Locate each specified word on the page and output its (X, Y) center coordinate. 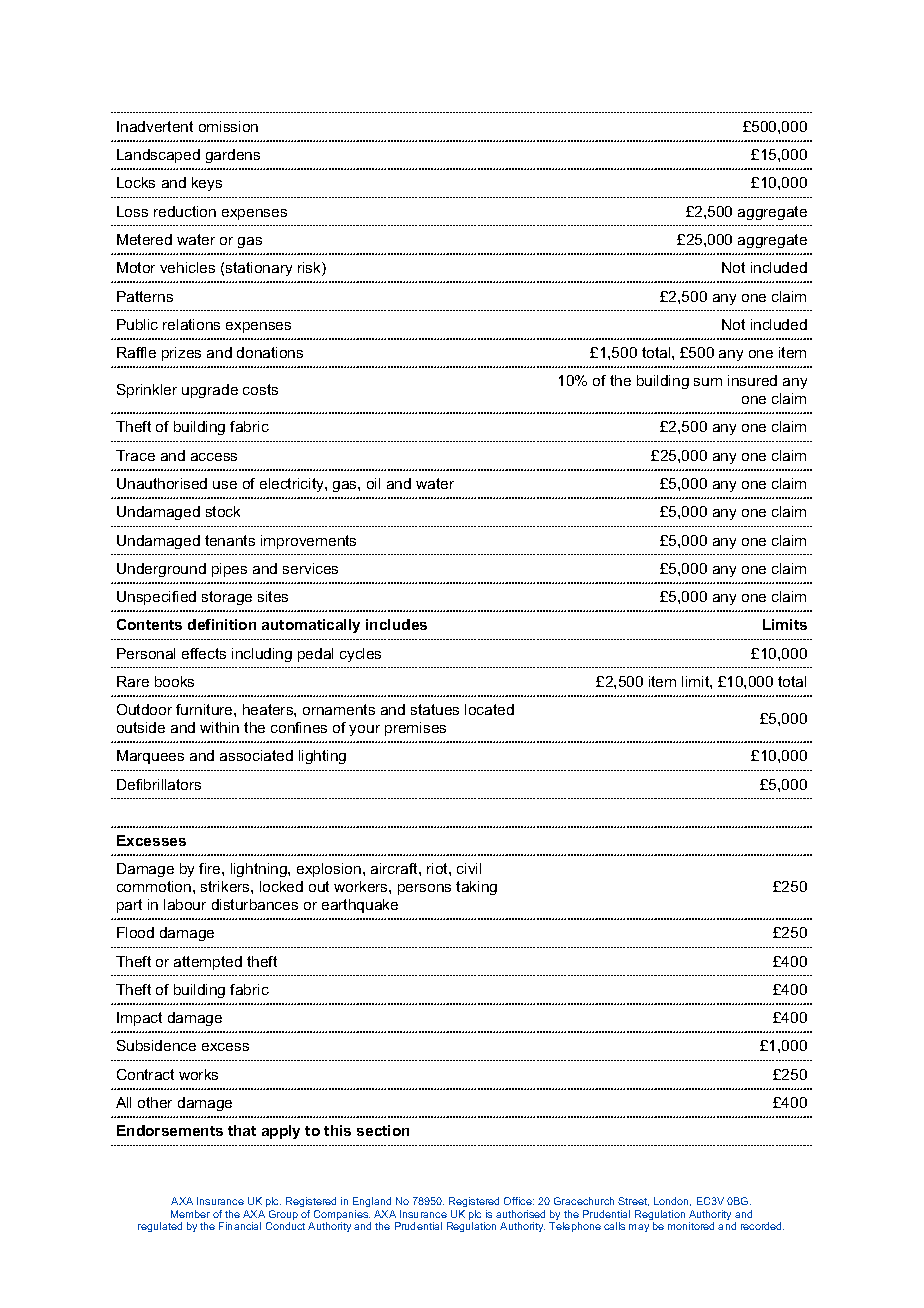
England (373, 1204)
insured (752, 380)
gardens (233, 156)
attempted (208, 963)
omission (228, 126)
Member (190, 1214)
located (489, 709)
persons (424, 889)
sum (708, 382)
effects (204, 653)
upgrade (210, 391)
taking (476, 888)
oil (373, 483)
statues (435, 709)
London (672, 1201)
